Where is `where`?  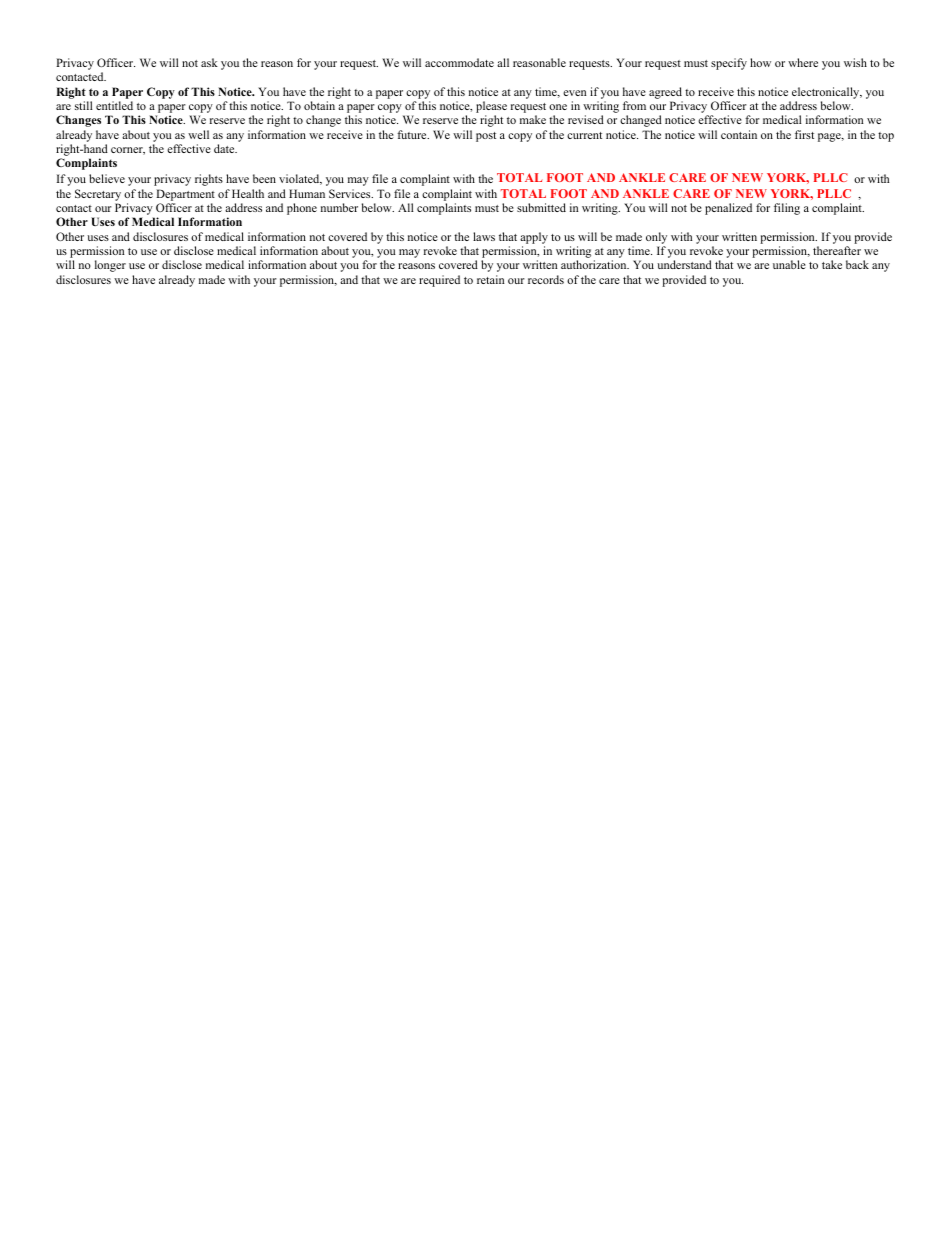
where is located at coordinates (803, 62).
